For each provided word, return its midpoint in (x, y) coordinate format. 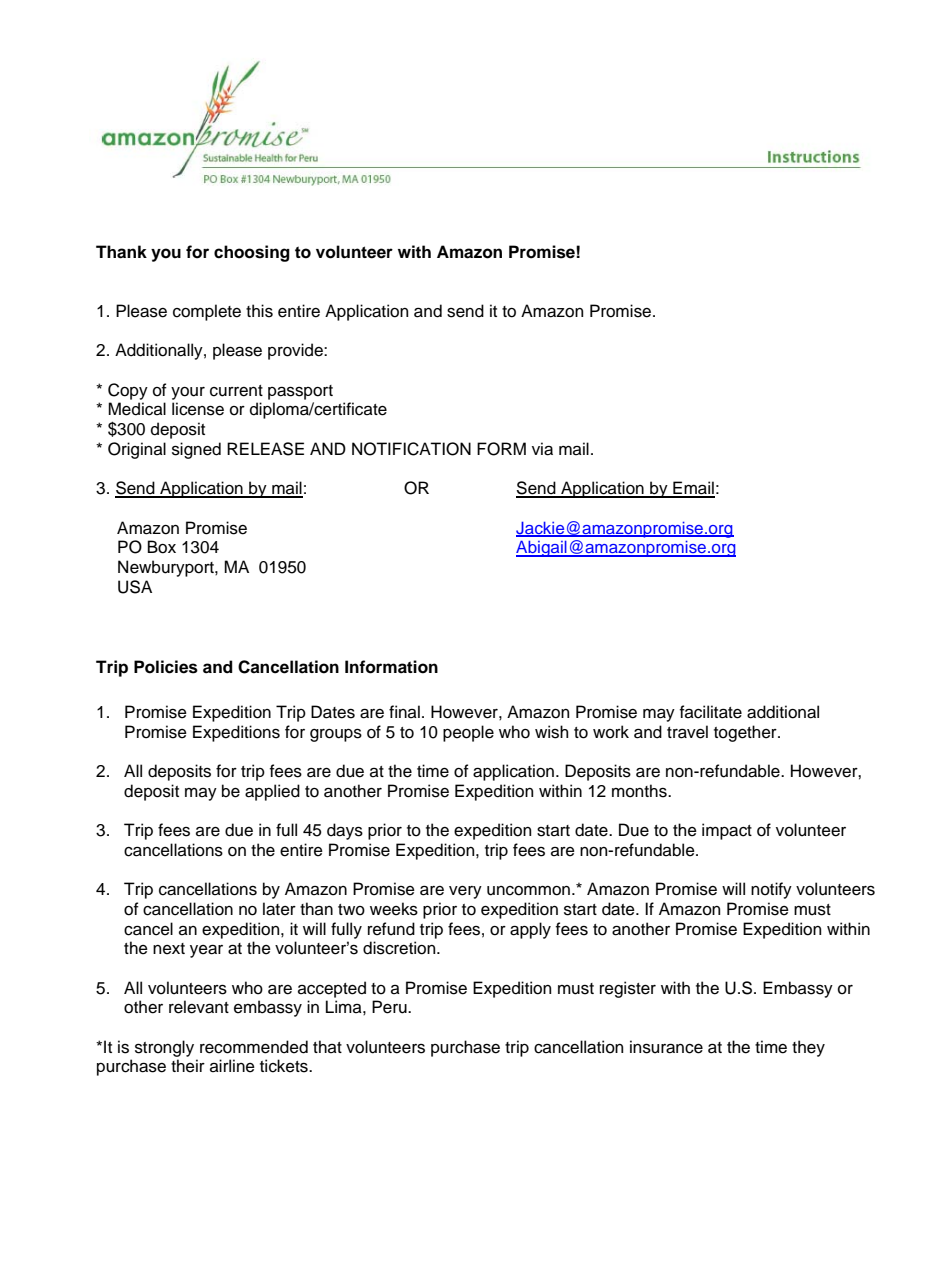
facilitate (711, 712)
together (746, 733)
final (404, 712)
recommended (254, 1047)
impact (727, 831)
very (465, 892)
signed (196, 450)
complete (207, 312)
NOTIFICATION (411, 449)
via (542, 449)
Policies (166, 667)
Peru (390, 1007)
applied (272, 792)
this (259, 311)
